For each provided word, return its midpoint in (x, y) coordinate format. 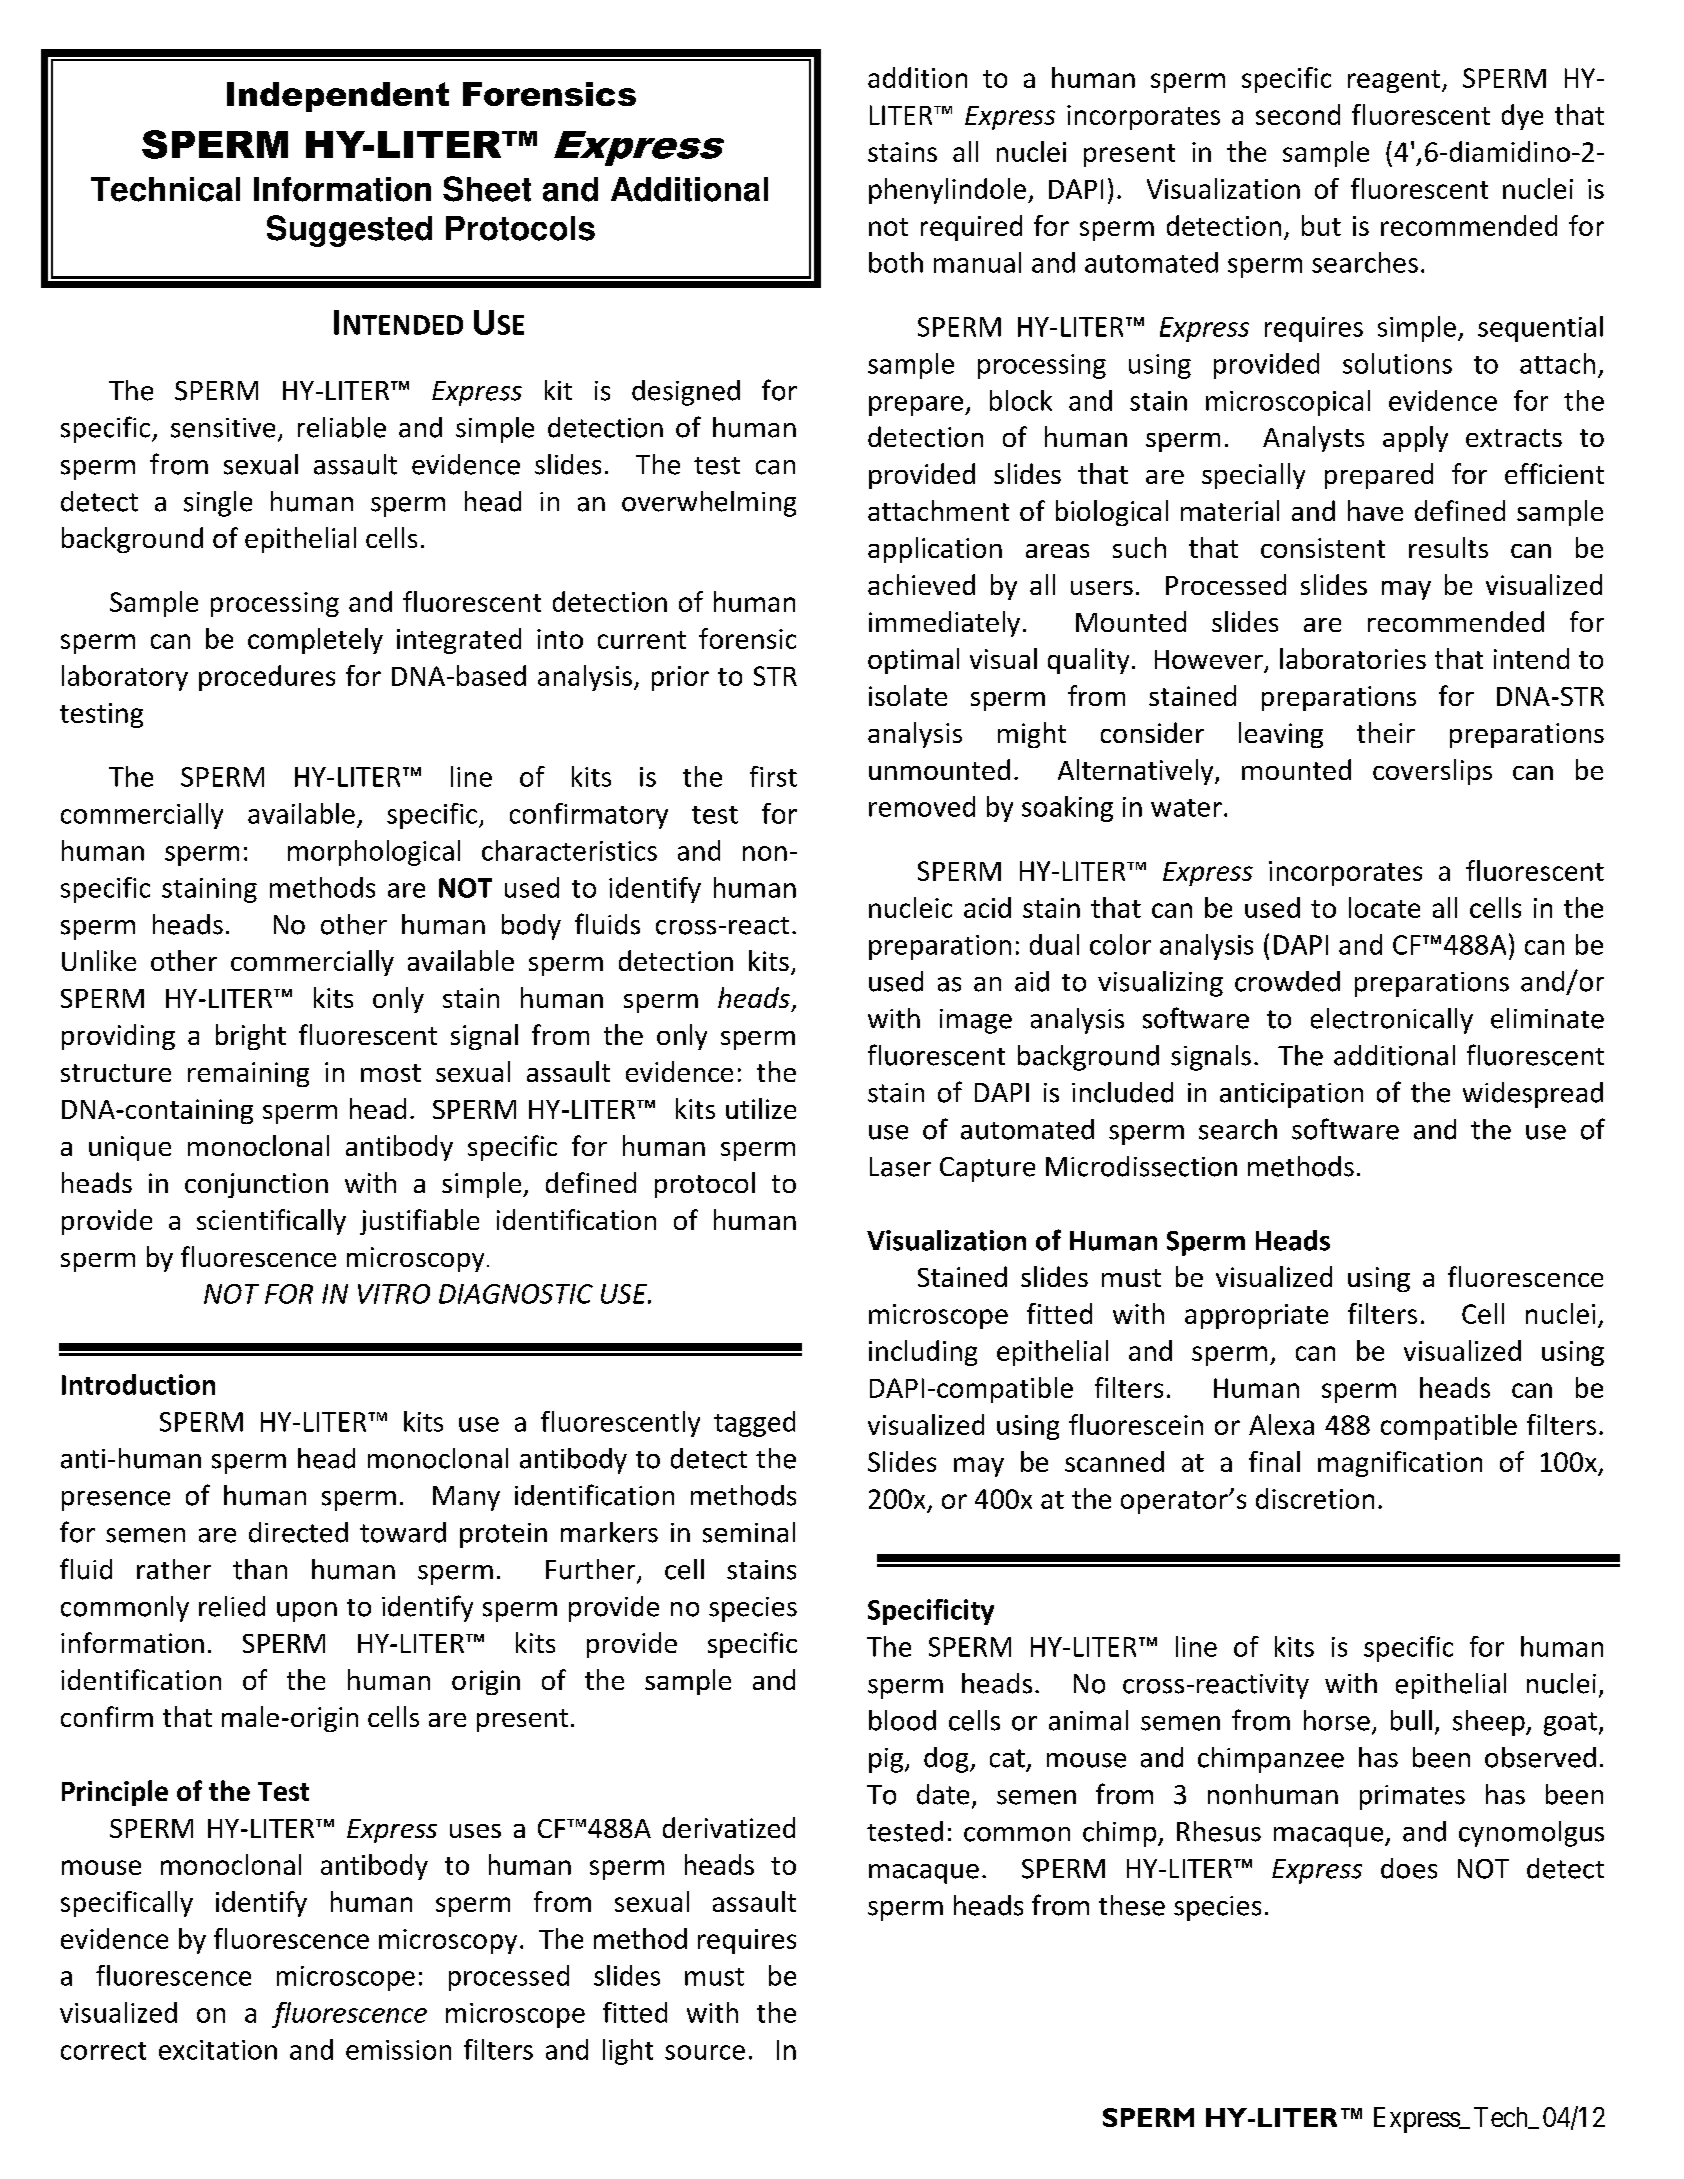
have (1375, 510)
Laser (900, 1167)
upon (307, 1612)
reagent (1395, 81)
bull (1411, 1720)
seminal (749, 1532)
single (218, 504)
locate (1384, 907)
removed (922, 806)
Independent (338, 97)
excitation (218, 2050)
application (935, 550)
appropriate (1256, 1316)
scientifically (271, 1222)
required (971, 228)
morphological (374, 853)
